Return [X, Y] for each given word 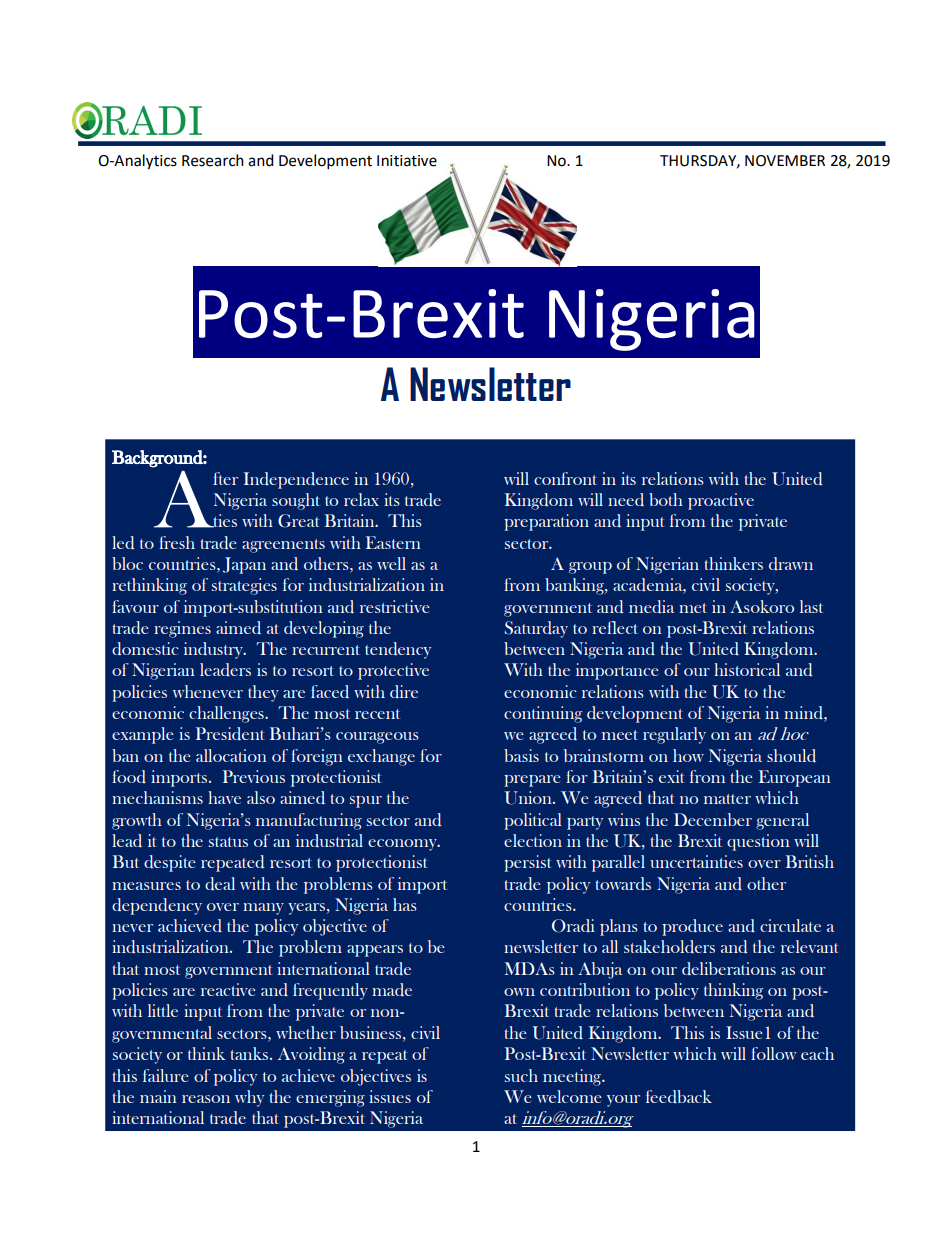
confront [565, 478]
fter [225, 478]
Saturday [536, 629]
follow [774, 1053]
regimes [182, 629]
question [758, 842]
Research [213, 160]
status [228, 842]
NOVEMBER [785, 161]
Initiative [407, 161]
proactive [721, 501]
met [693, 608]
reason [206, 1099]
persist [527, 863]
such [521, 1075]
